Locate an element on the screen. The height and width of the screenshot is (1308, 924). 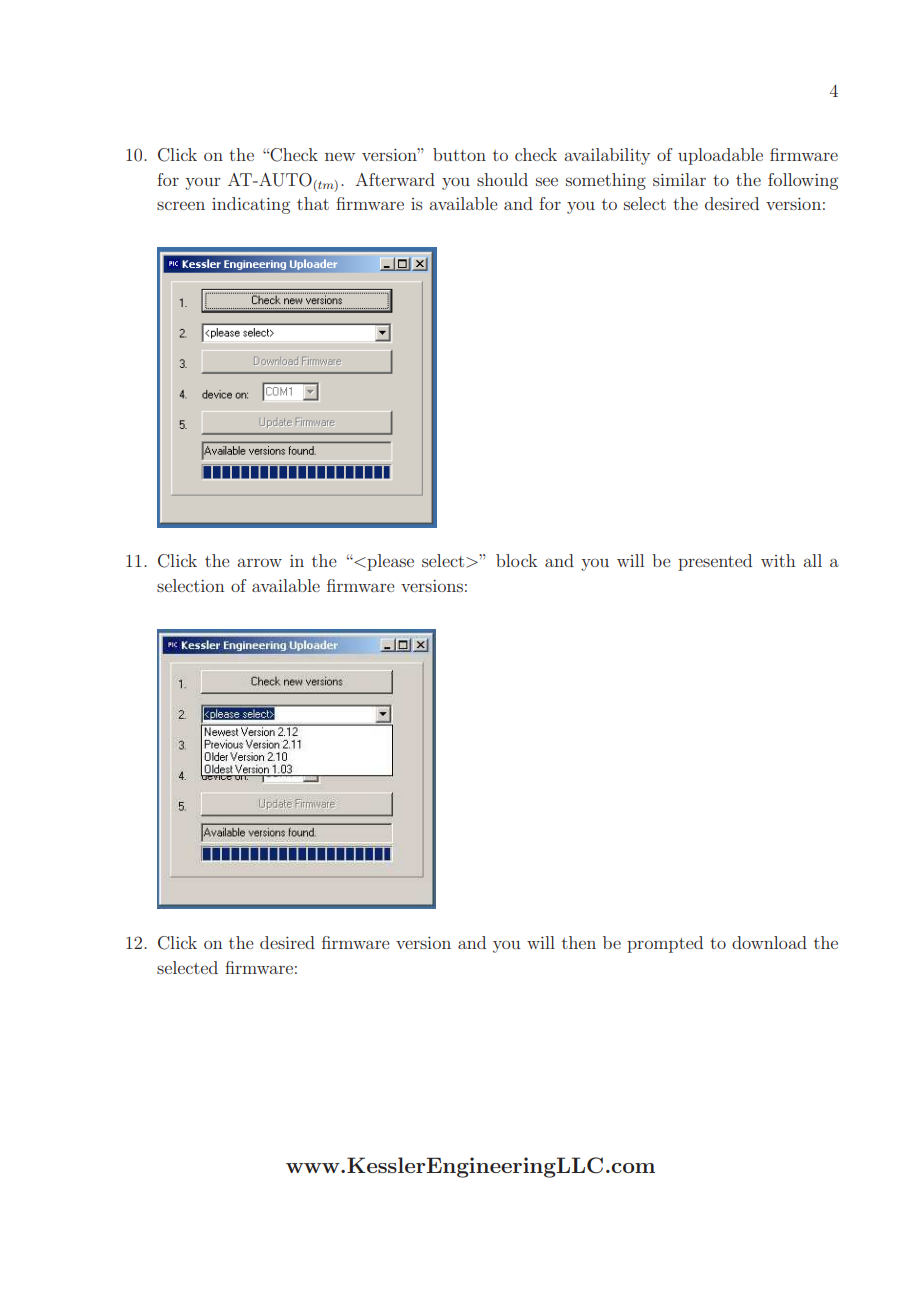
should is located at coordinates (502, 179).
